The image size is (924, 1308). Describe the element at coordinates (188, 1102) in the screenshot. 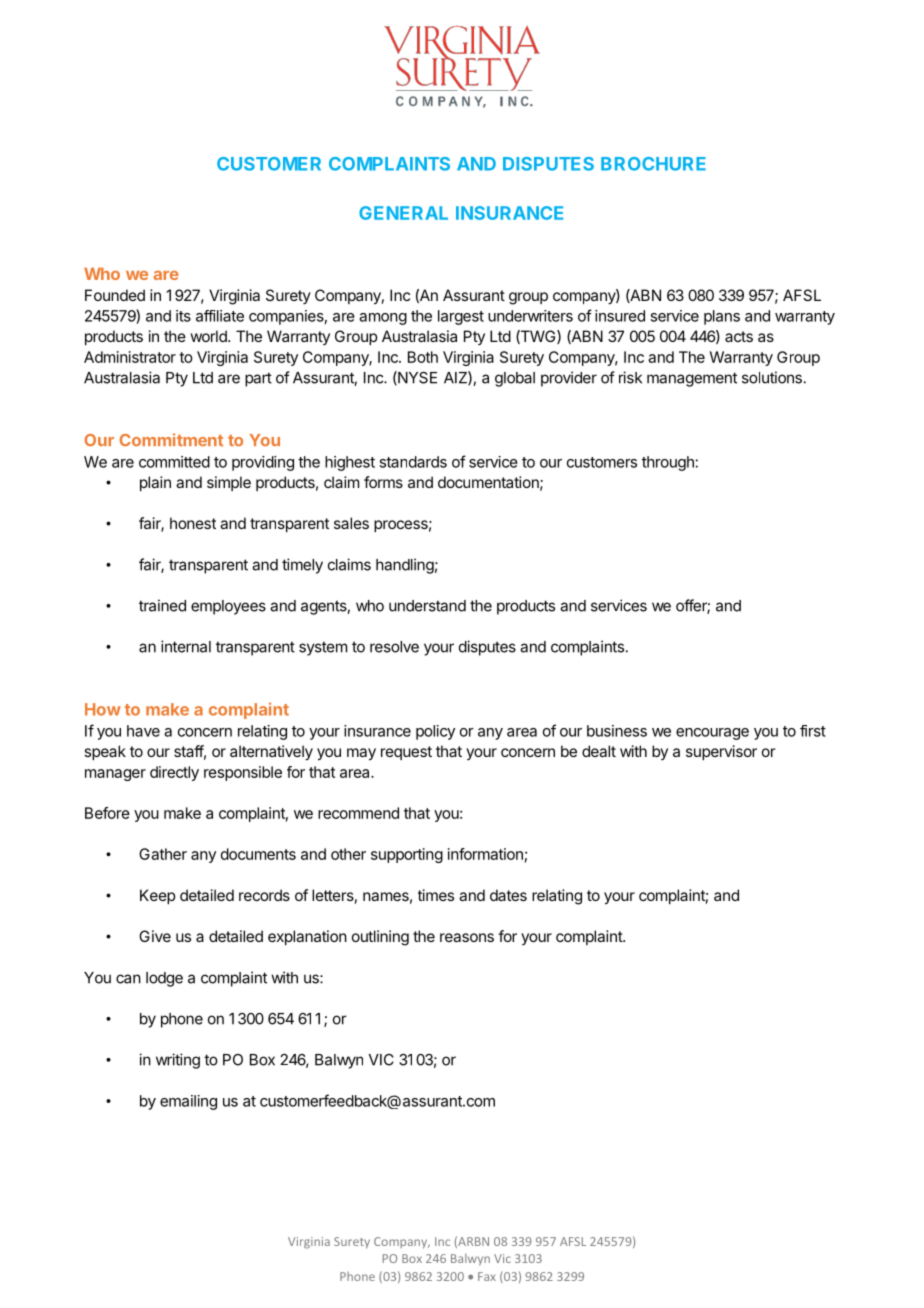

I see `emailing` at that location.
